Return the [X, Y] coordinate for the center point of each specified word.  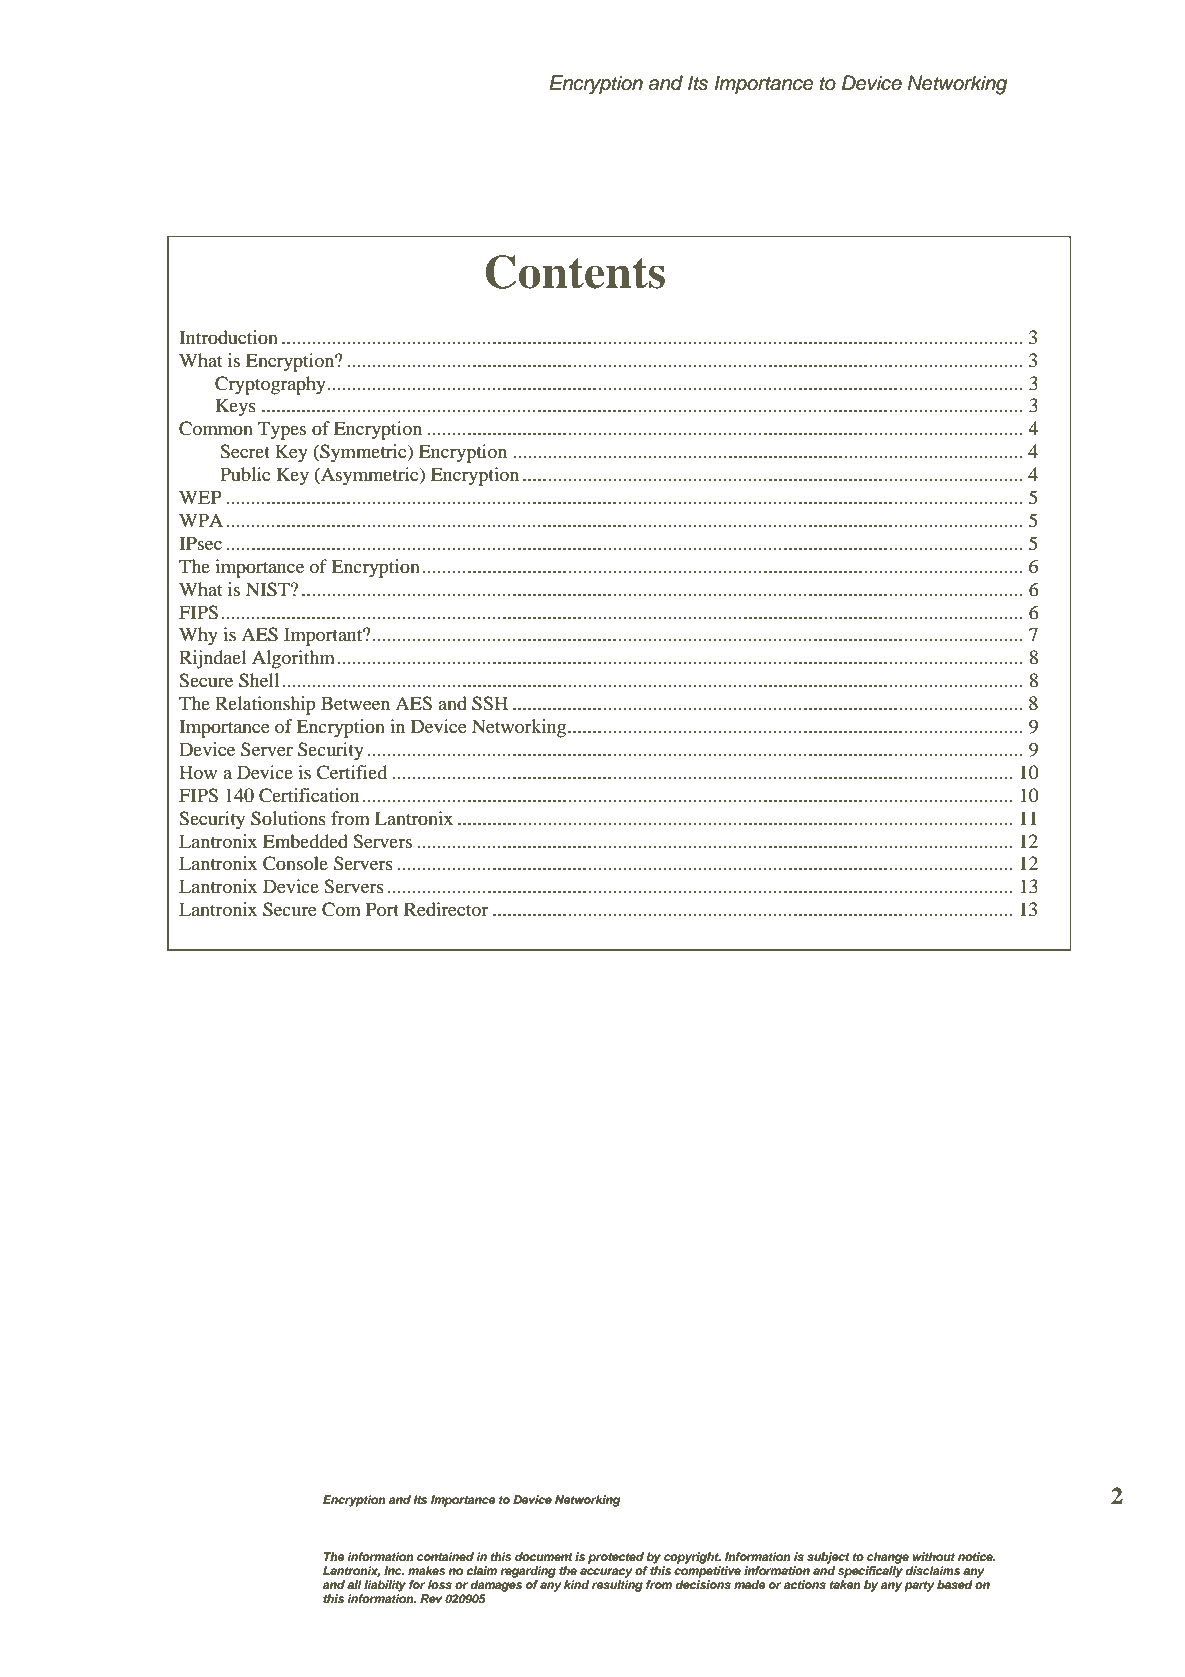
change [888, 1558]
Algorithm [293, 659]
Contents [575, 272]
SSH [490, 703]
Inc [394, 1570]
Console [295, 863]
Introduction [228, 337]
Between [355, 703]
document [544, 1556]
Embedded [305, 841]
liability [385, 1586]
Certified [351, 772]
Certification [309, 795]
